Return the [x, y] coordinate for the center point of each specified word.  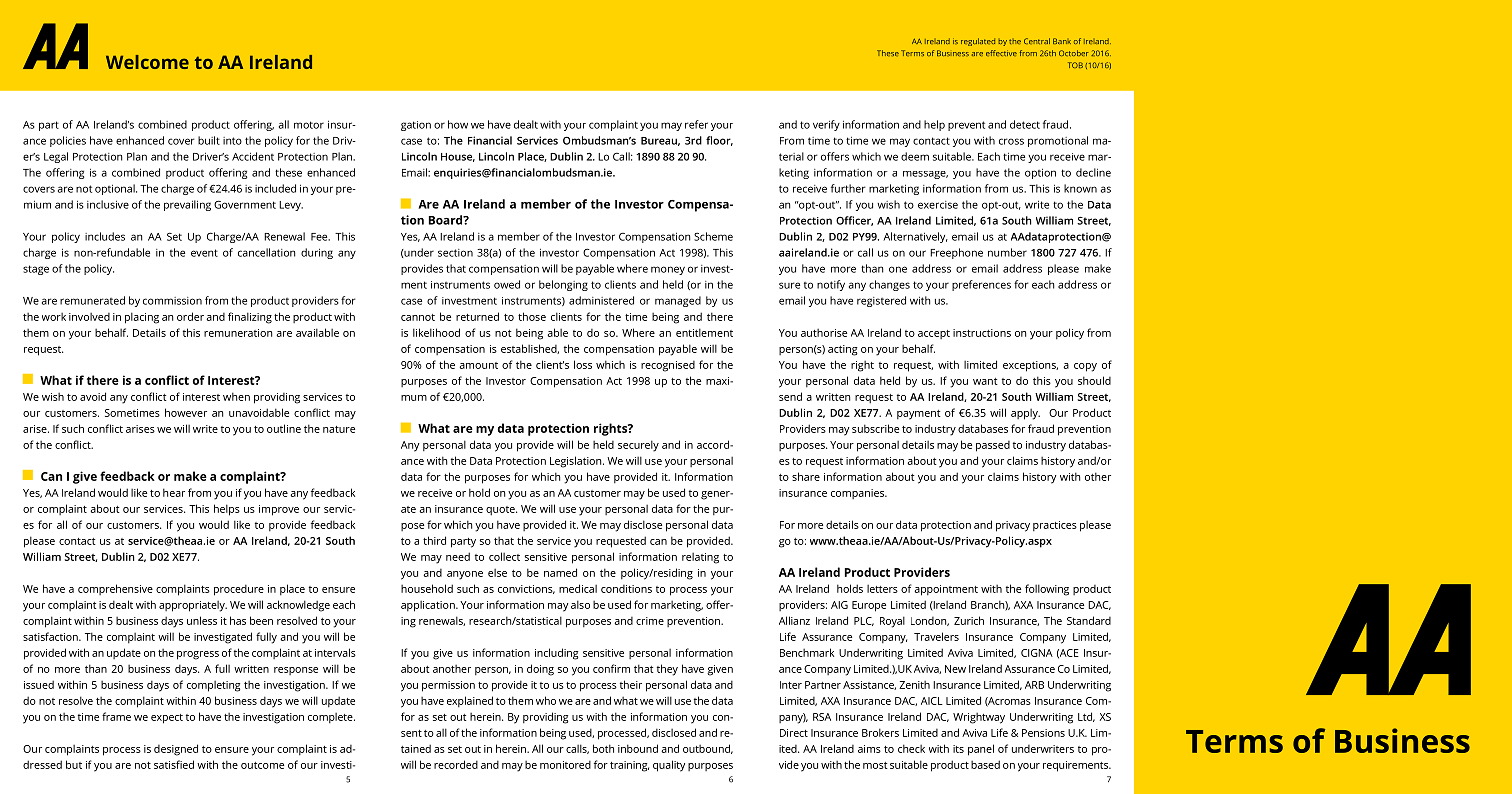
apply [1025, 414]
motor [309, 125]
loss [583, 364]
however [186, 412]
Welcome [147, 62]
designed [176, 750]
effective [1001, 53]
